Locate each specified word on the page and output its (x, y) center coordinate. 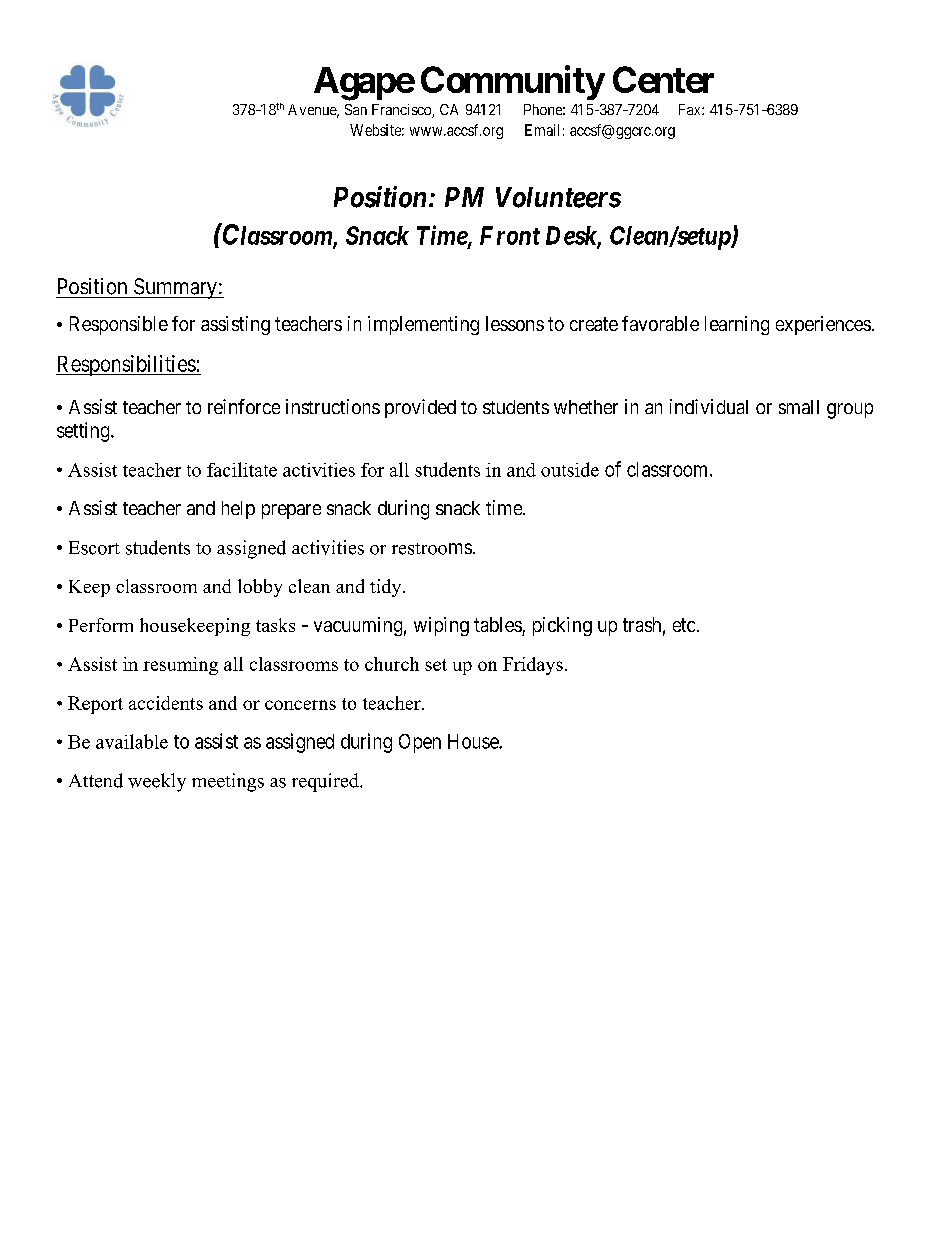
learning (737, 325)
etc (684, 625)
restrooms (432, 549)
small (799, 407)
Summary (175, 288)
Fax (691, 109)
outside (570, 469)
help (238, 510)
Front (510, 235)
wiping (441, 626)
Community (512, 83)
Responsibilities (126, 365)
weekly (157, 782)
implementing (423, 325)
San (356, 109)
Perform (101, 625)
